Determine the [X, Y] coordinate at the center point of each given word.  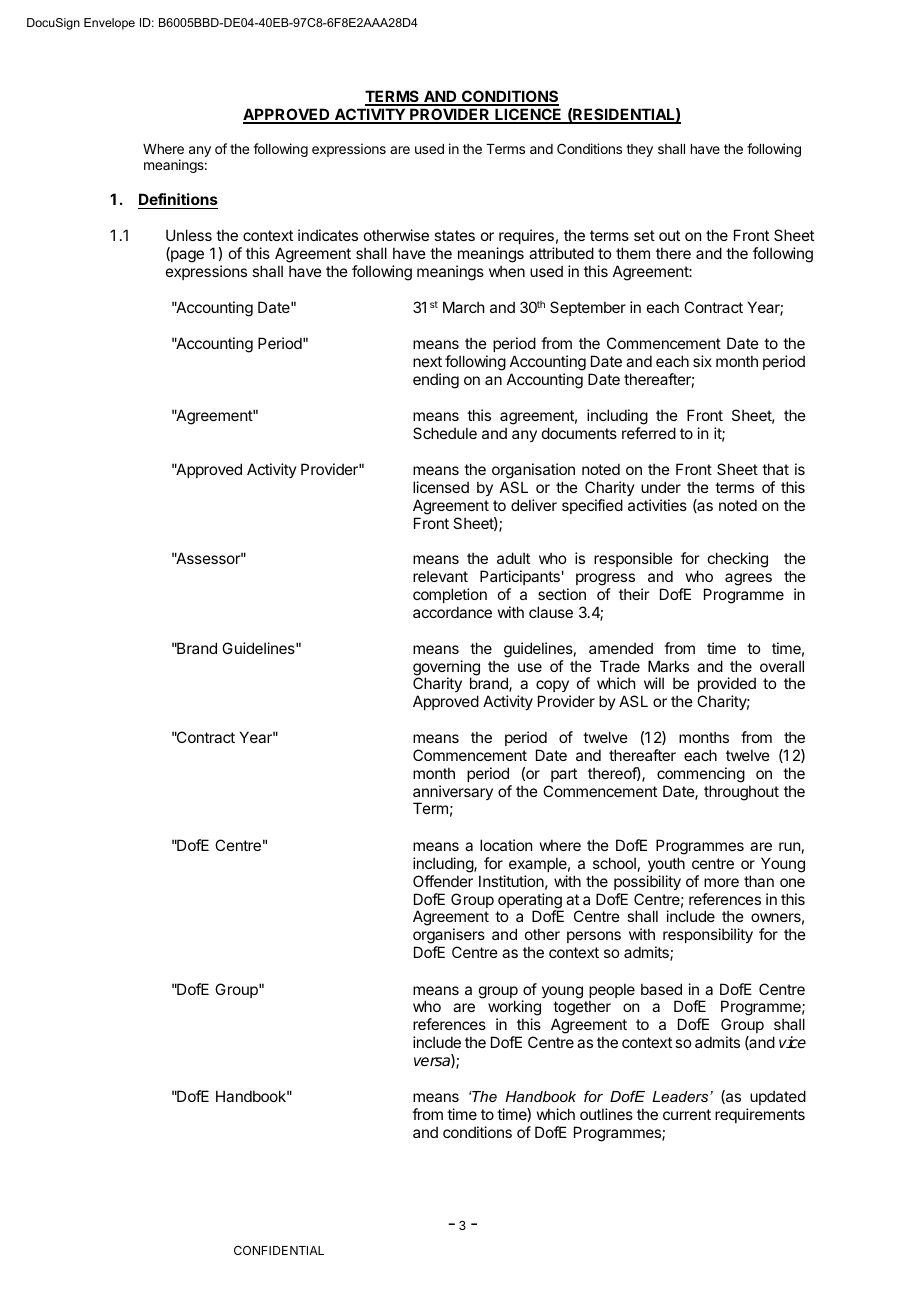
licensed [441, 487]
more [721, 882]
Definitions [178, 201]
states [454, 235]
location [506, 845]
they [639, 150]
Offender [443, 881]
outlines [606, 1114]
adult [513, 558]
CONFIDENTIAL [279, 1250]
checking [738, 560]
